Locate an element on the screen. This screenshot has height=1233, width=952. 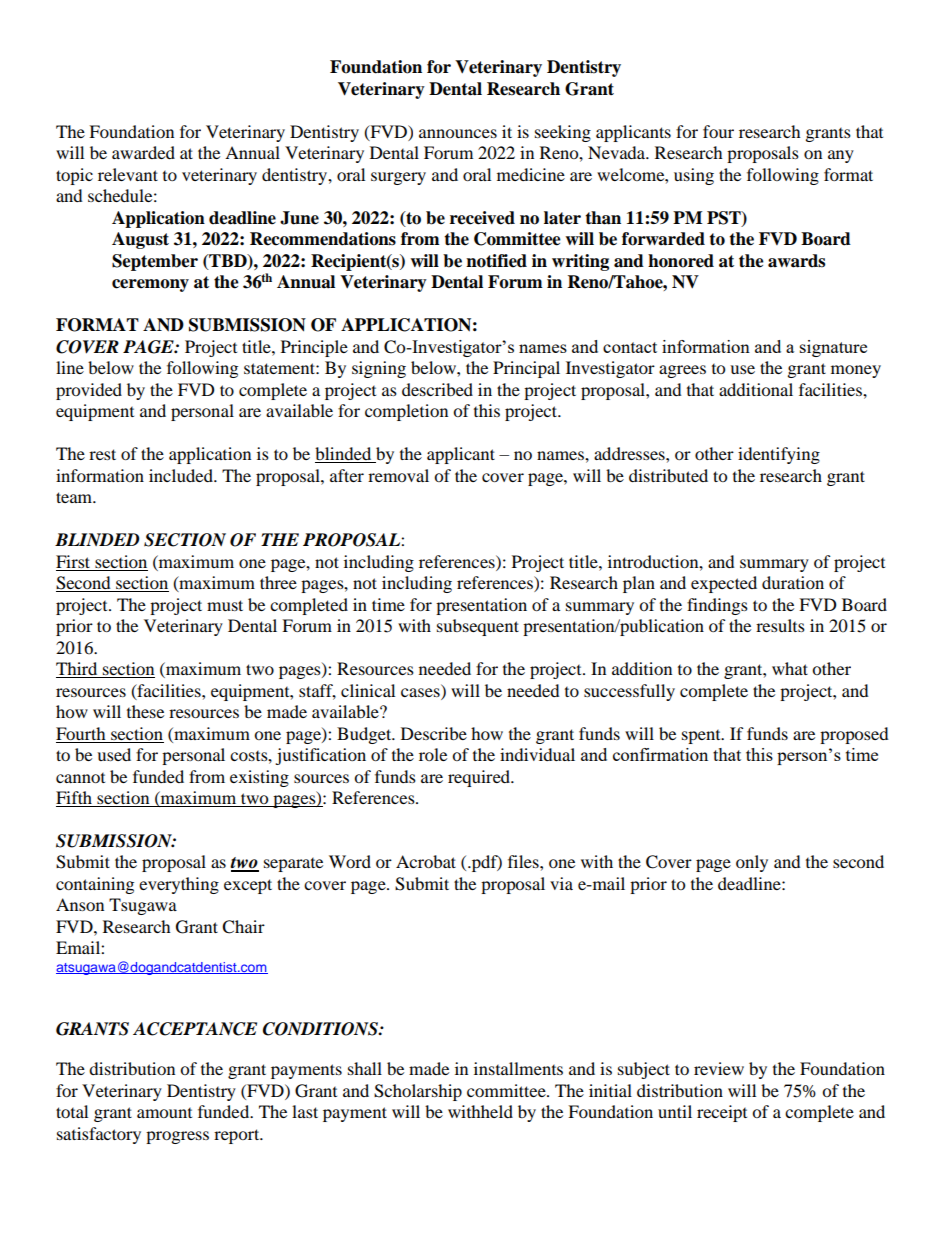
awarded is located at coordinates (143, 152).
